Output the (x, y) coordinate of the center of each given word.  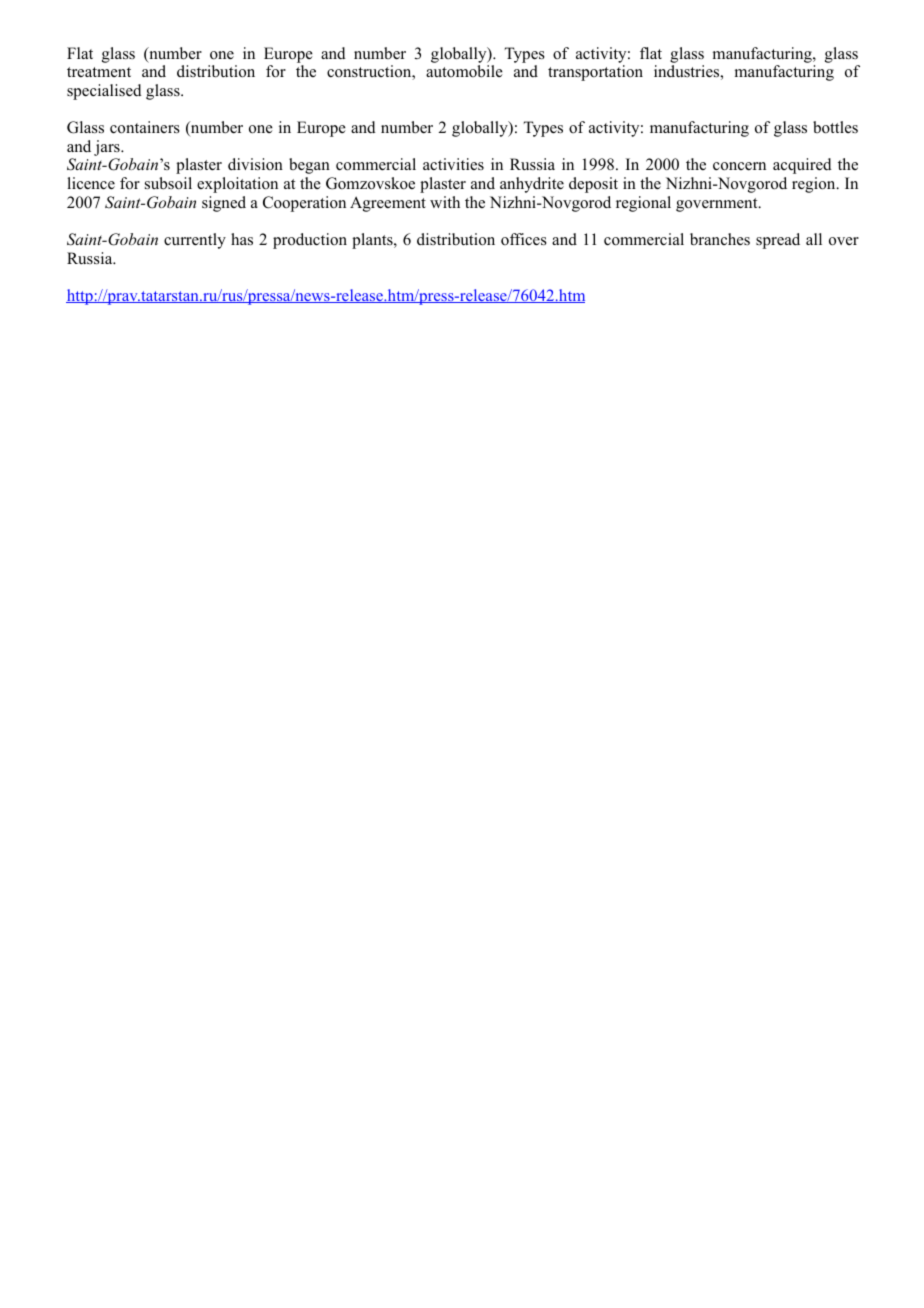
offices (524, 239)
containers (145, 127)
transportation (595, 73)
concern (739, 166)
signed (224, 204)
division (255, 164)
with (445, 202)
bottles (835, 127)
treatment (99, 72)
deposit (593, 185)
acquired (802, 166)
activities (453, 164)
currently (195, 241)
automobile (464, 71)
